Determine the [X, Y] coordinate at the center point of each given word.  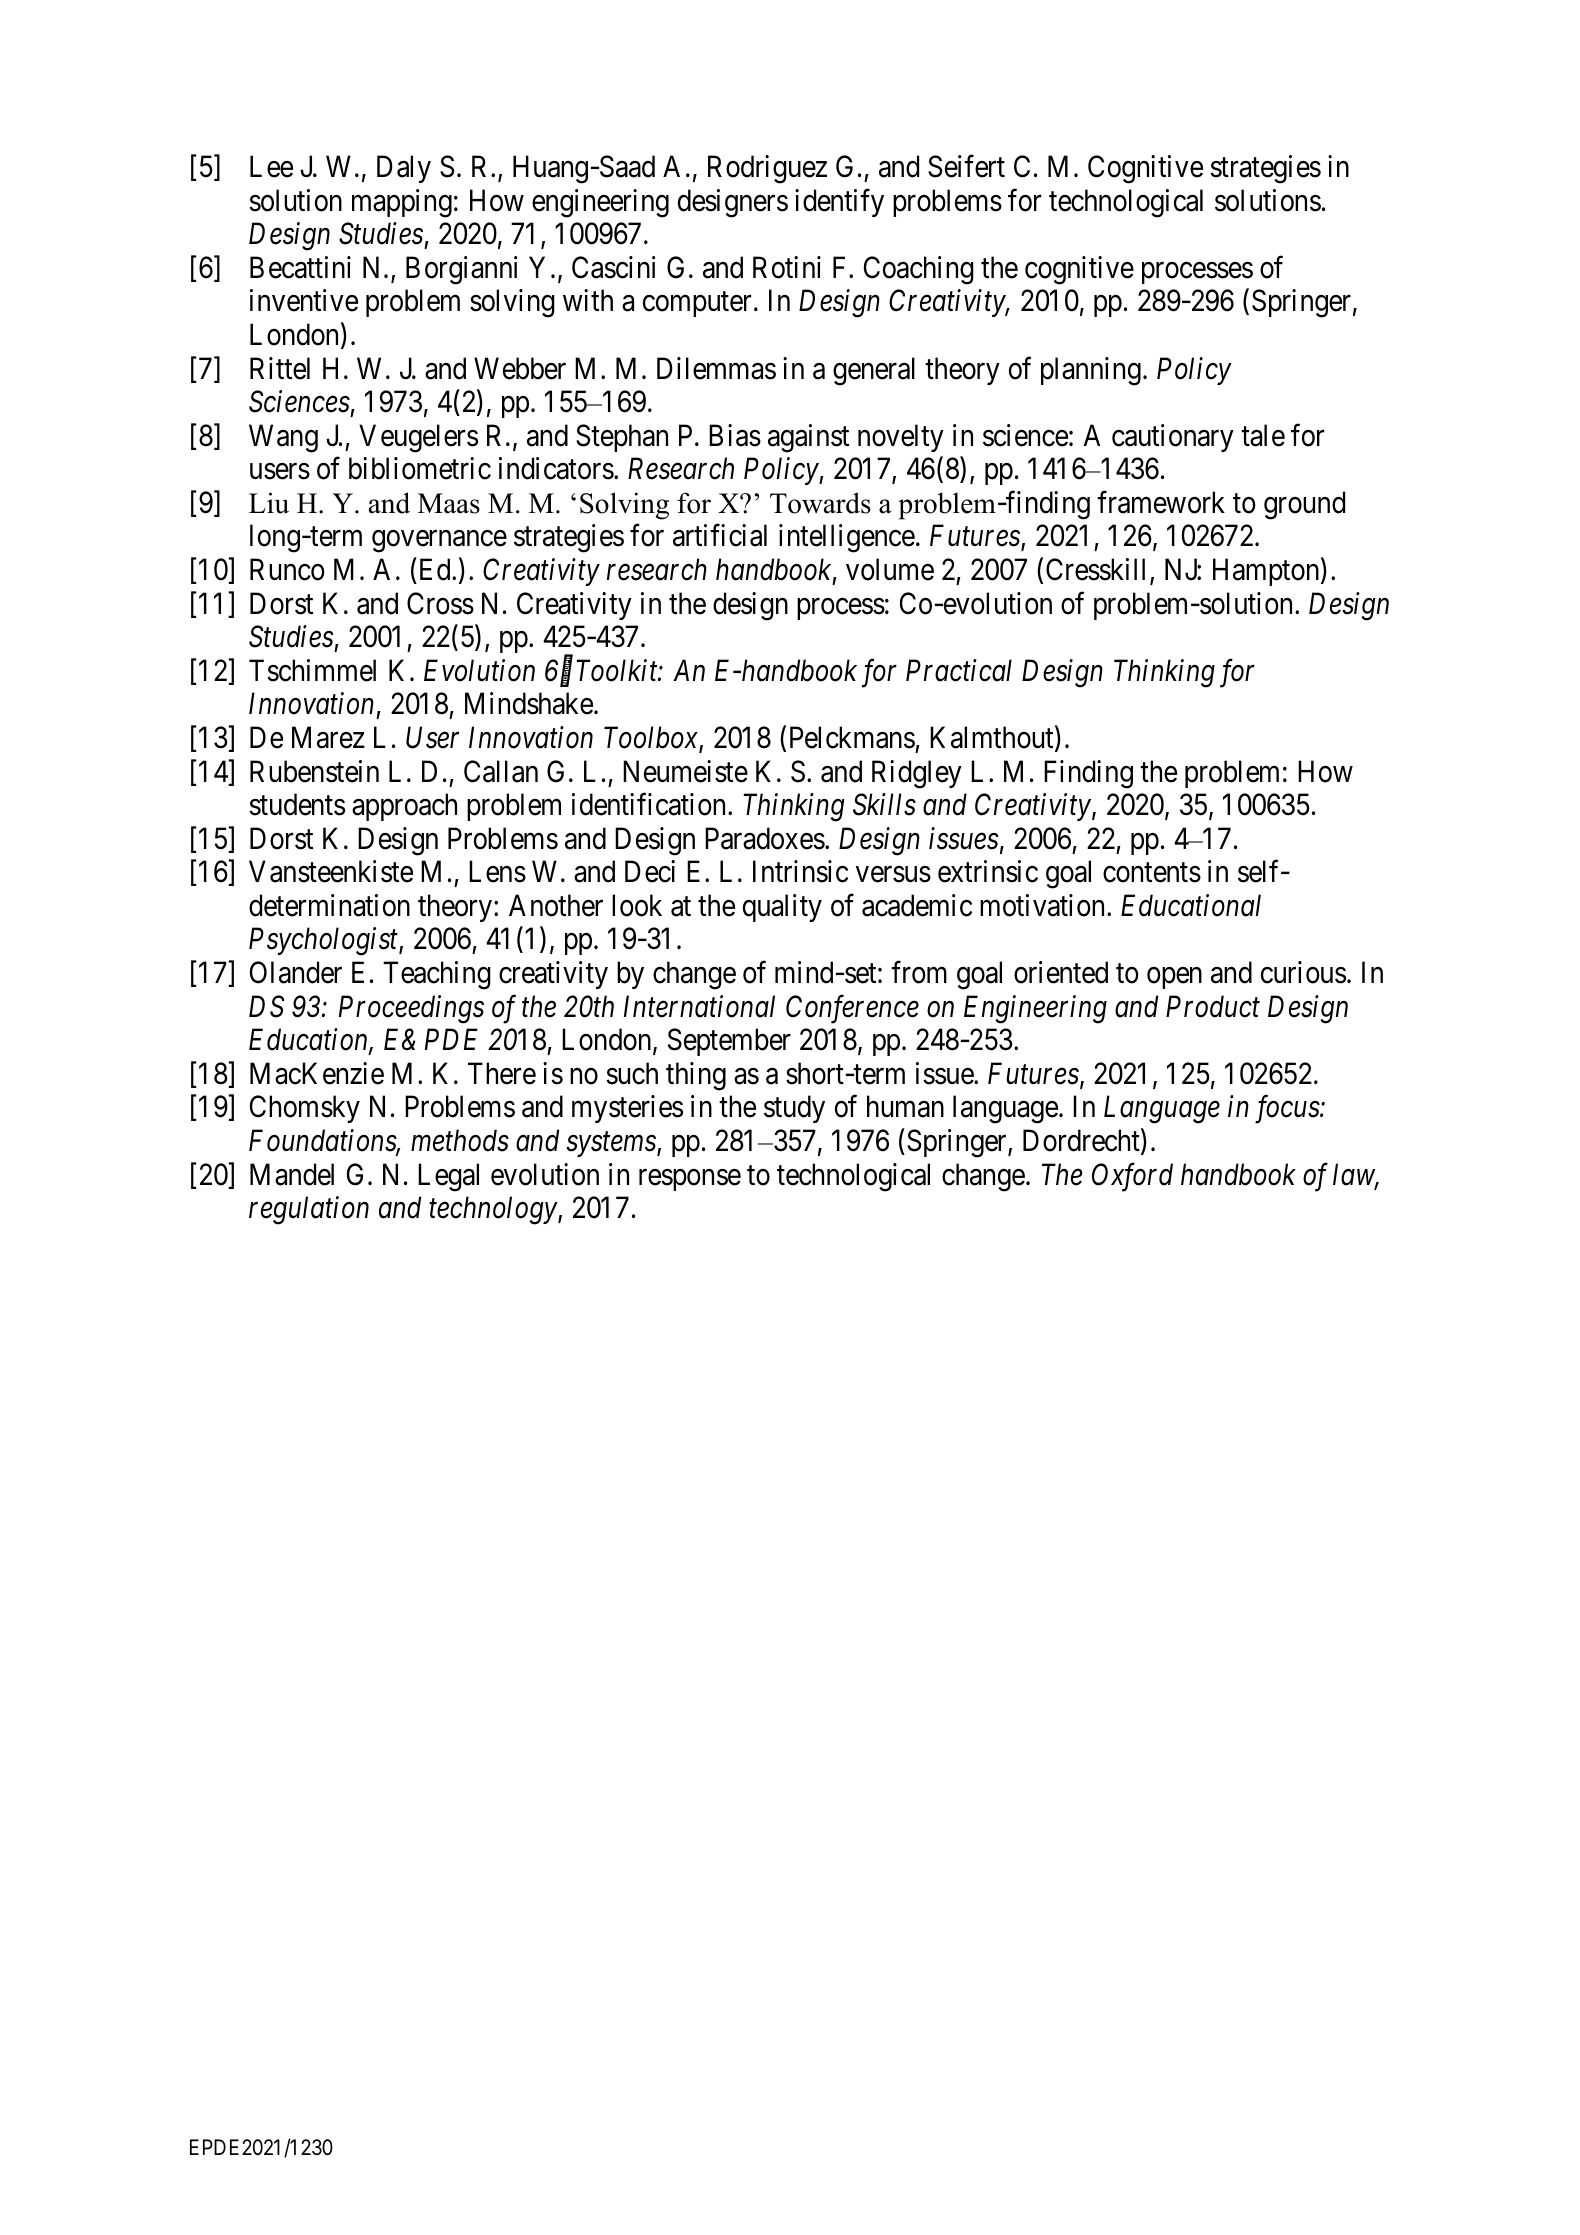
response [690, 1180]
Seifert [966, 166]
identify [839, 203]
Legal [448, 1177]
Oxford [1132, 1177]
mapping [402, 203]
